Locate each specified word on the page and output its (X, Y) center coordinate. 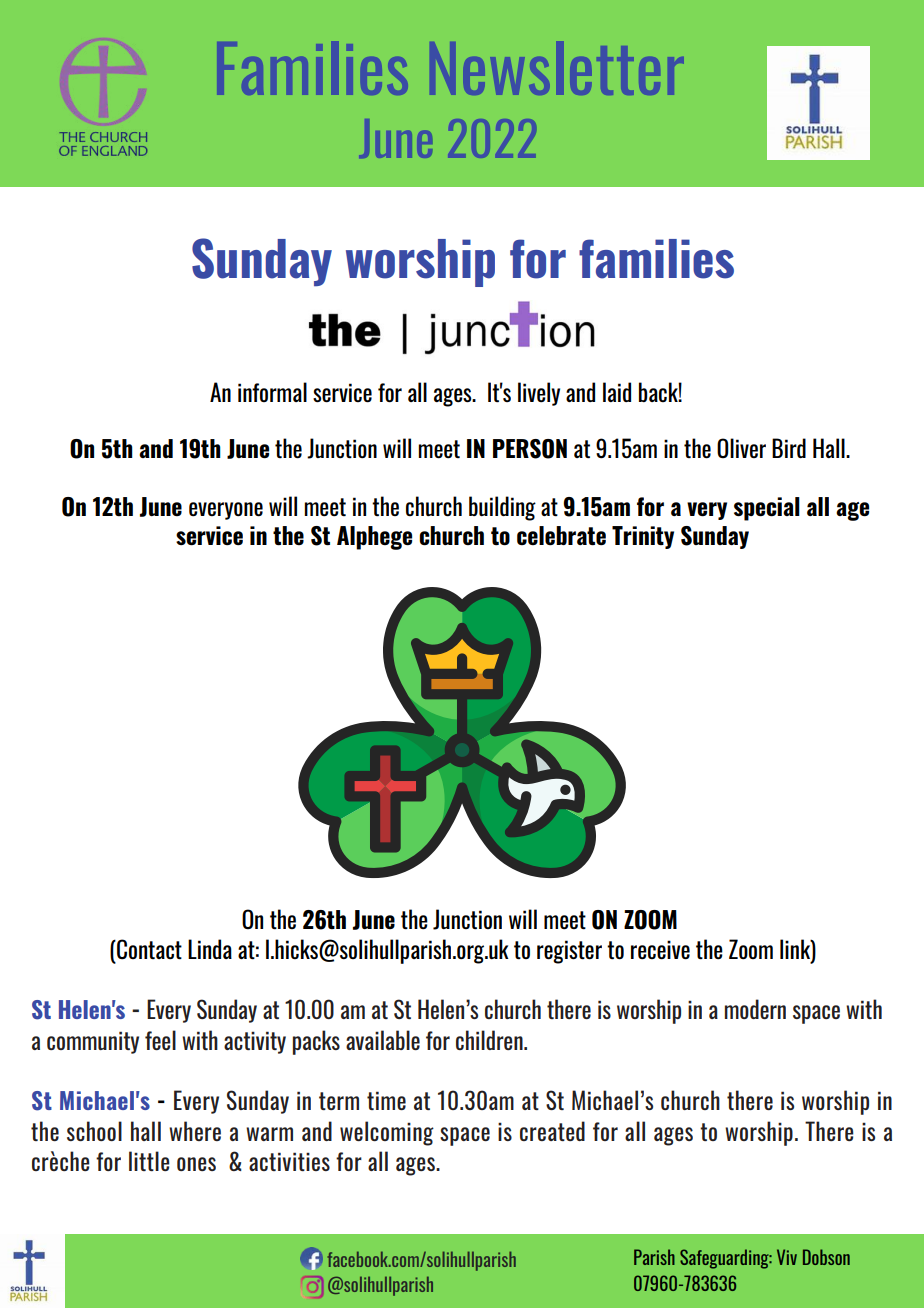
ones (196, 1164)
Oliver (741, 448)
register (569, 952)
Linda (210, 949)
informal (272, 392)
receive (660, 950)
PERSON (530, 449)
